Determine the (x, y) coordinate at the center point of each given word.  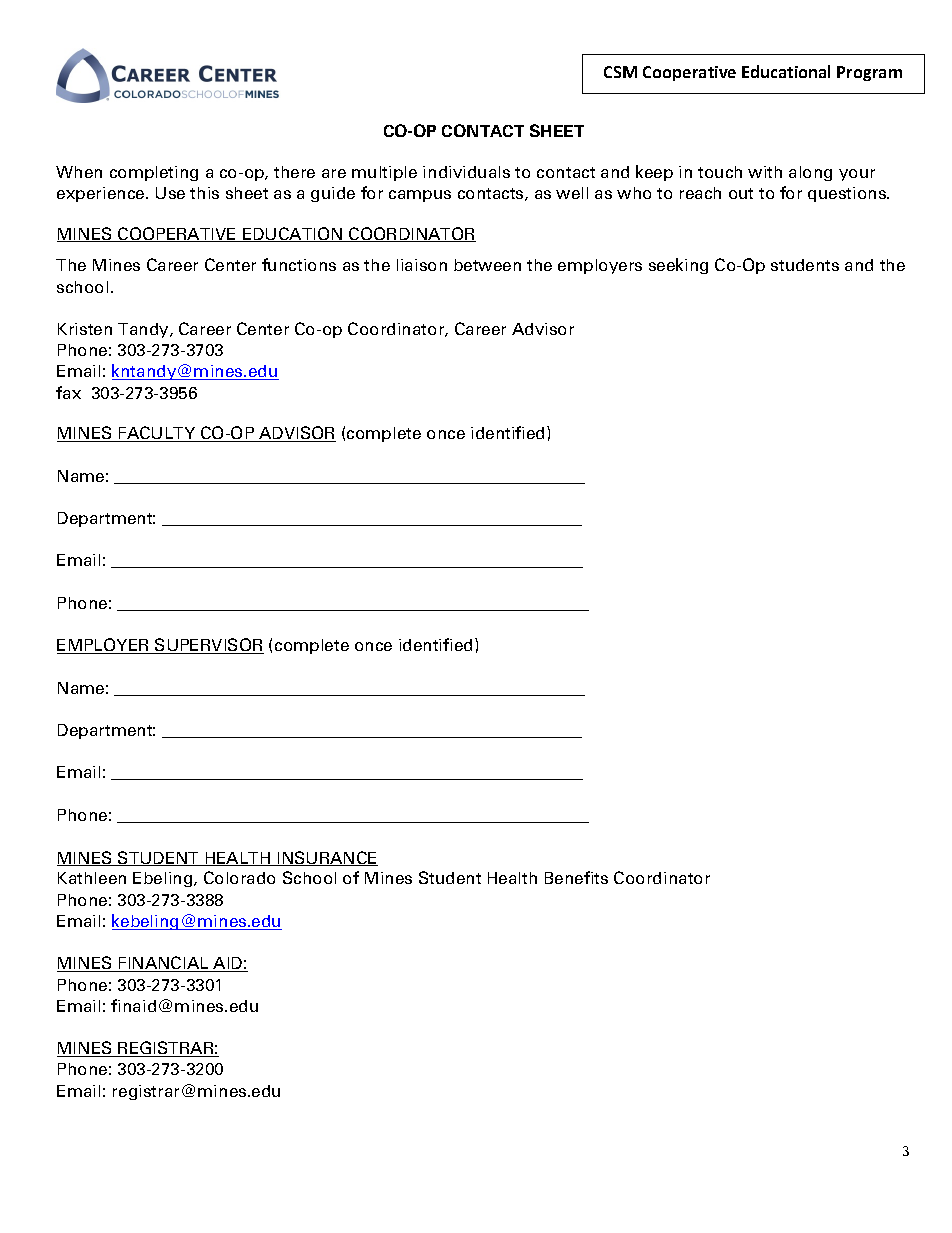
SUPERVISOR (208, 646)
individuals (466, 172)
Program (869, 73)
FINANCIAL (164, 964)
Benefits (576, 877)
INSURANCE (326, 858)
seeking (678, 266)
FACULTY (157, 434)
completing (154, 173)
